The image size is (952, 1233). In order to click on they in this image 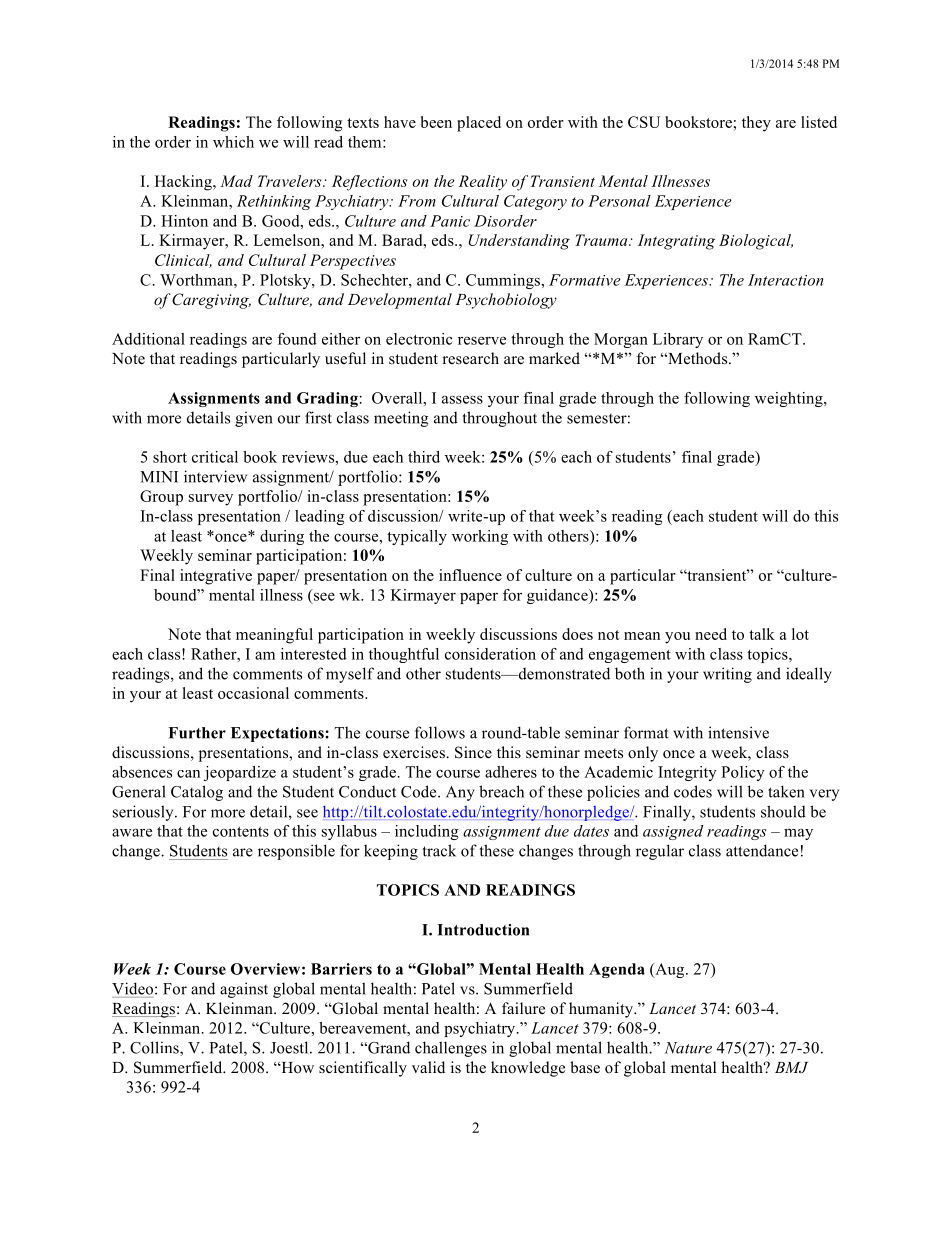, I will do `click(756, 124)`.
